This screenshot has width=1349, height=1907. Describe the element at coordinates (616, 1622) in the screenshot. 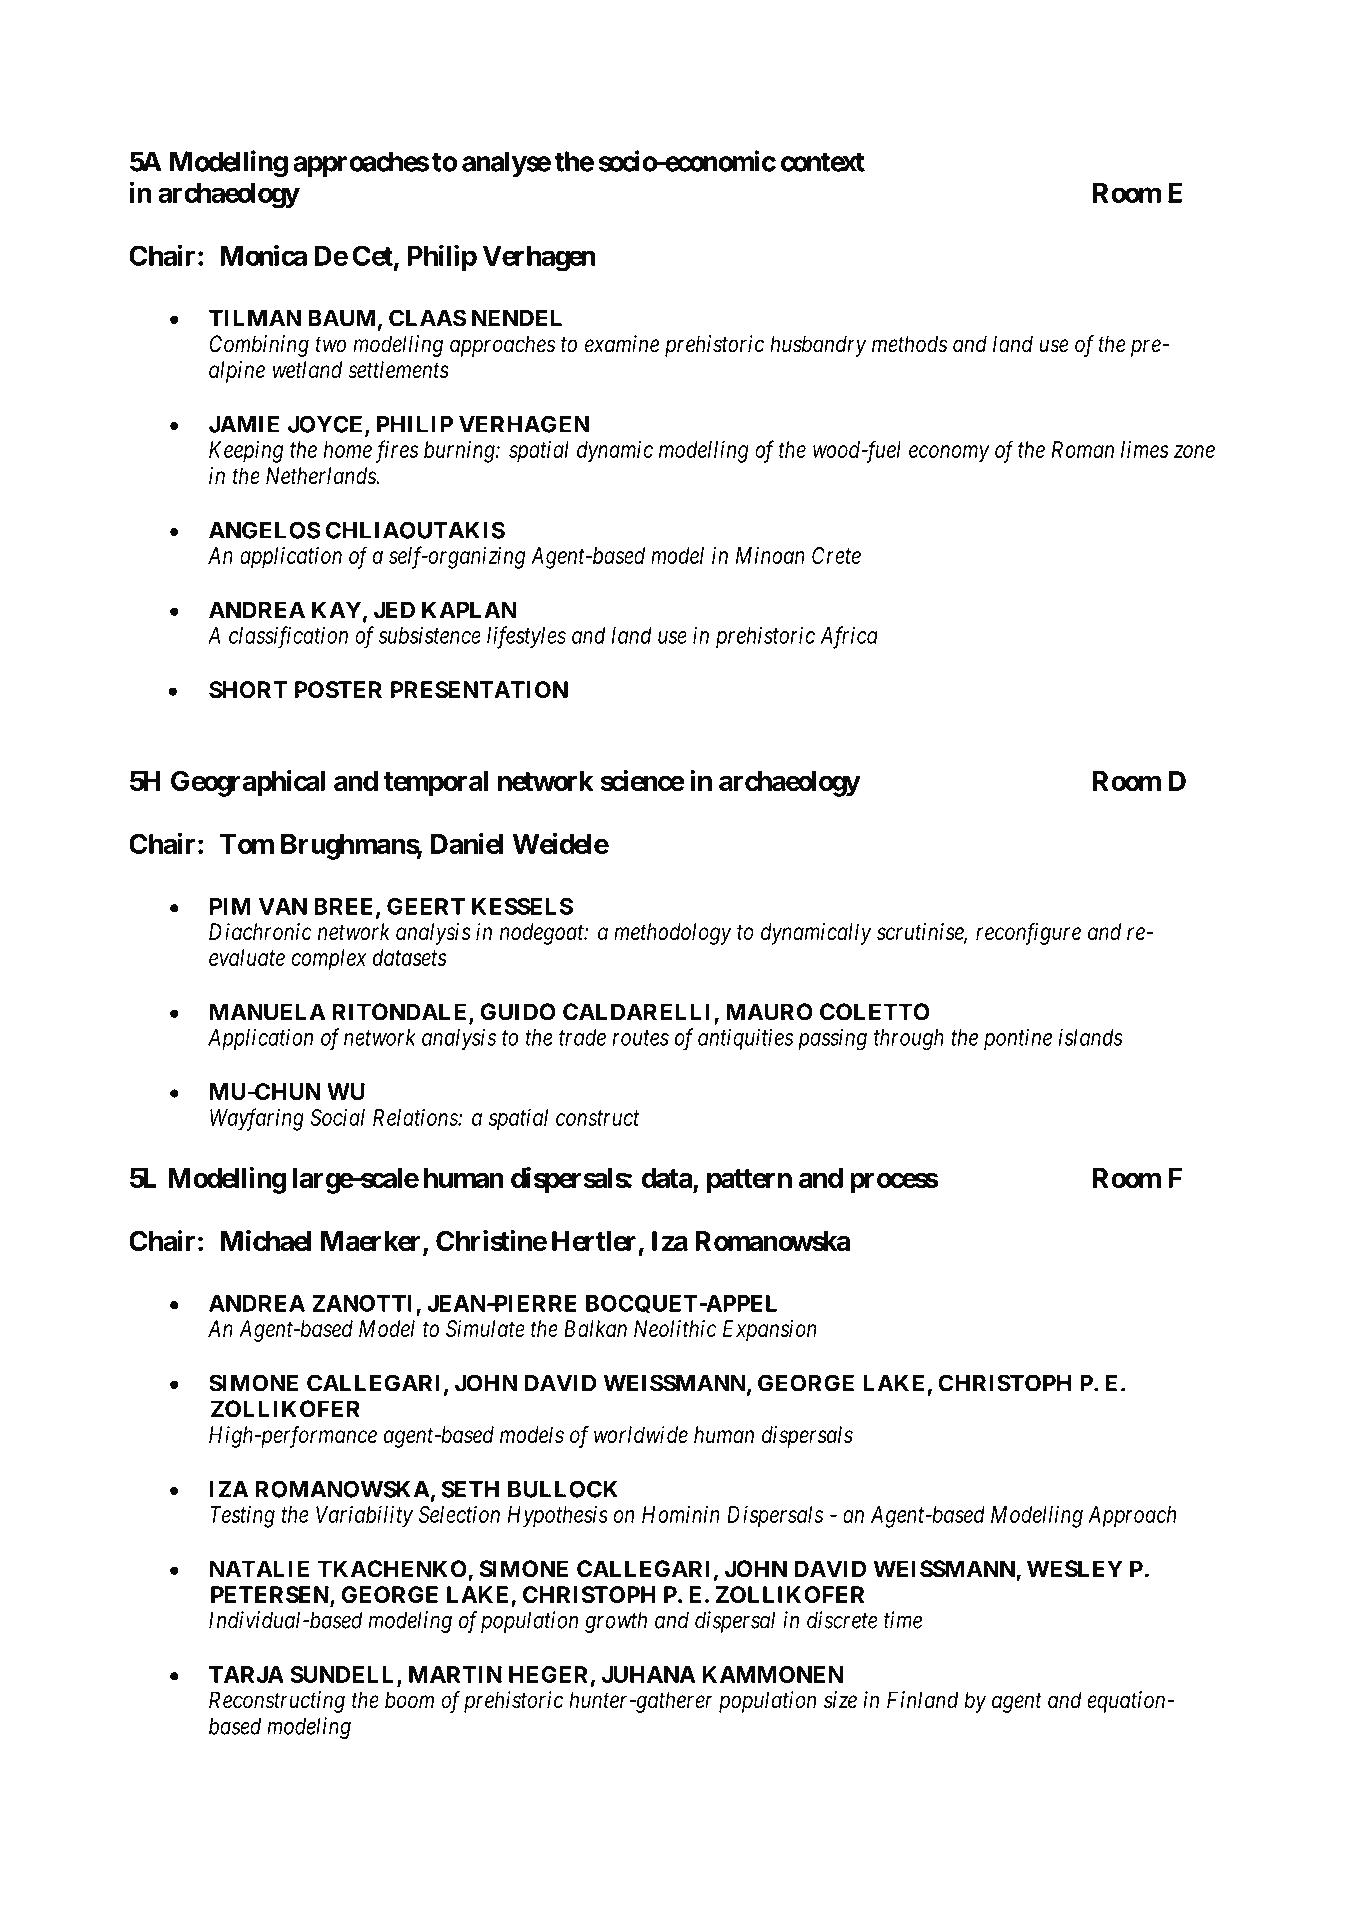

I see `growth` at that location.
